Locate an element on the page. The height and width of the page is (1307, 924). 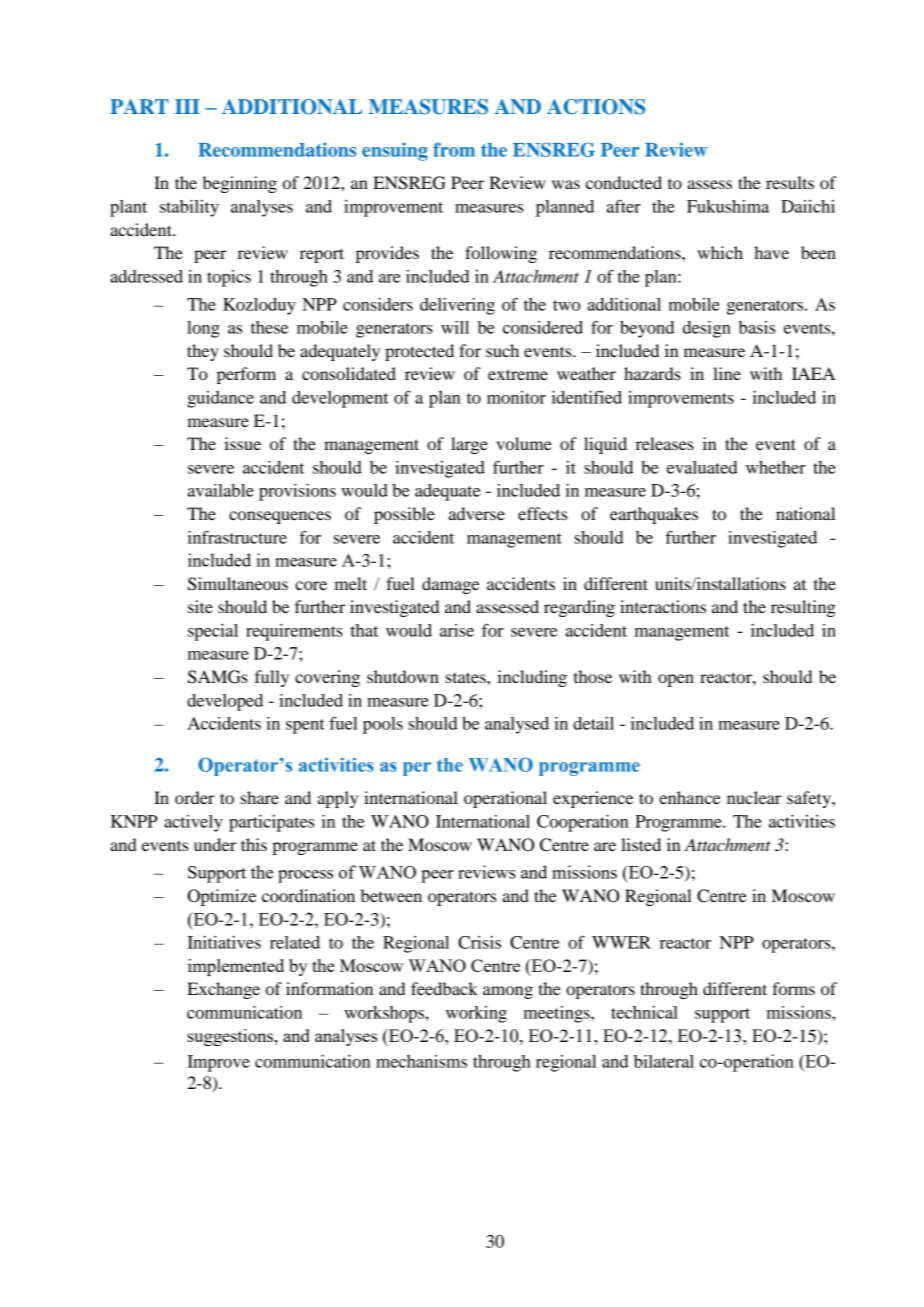
they is located at coordinates (203, 352).
